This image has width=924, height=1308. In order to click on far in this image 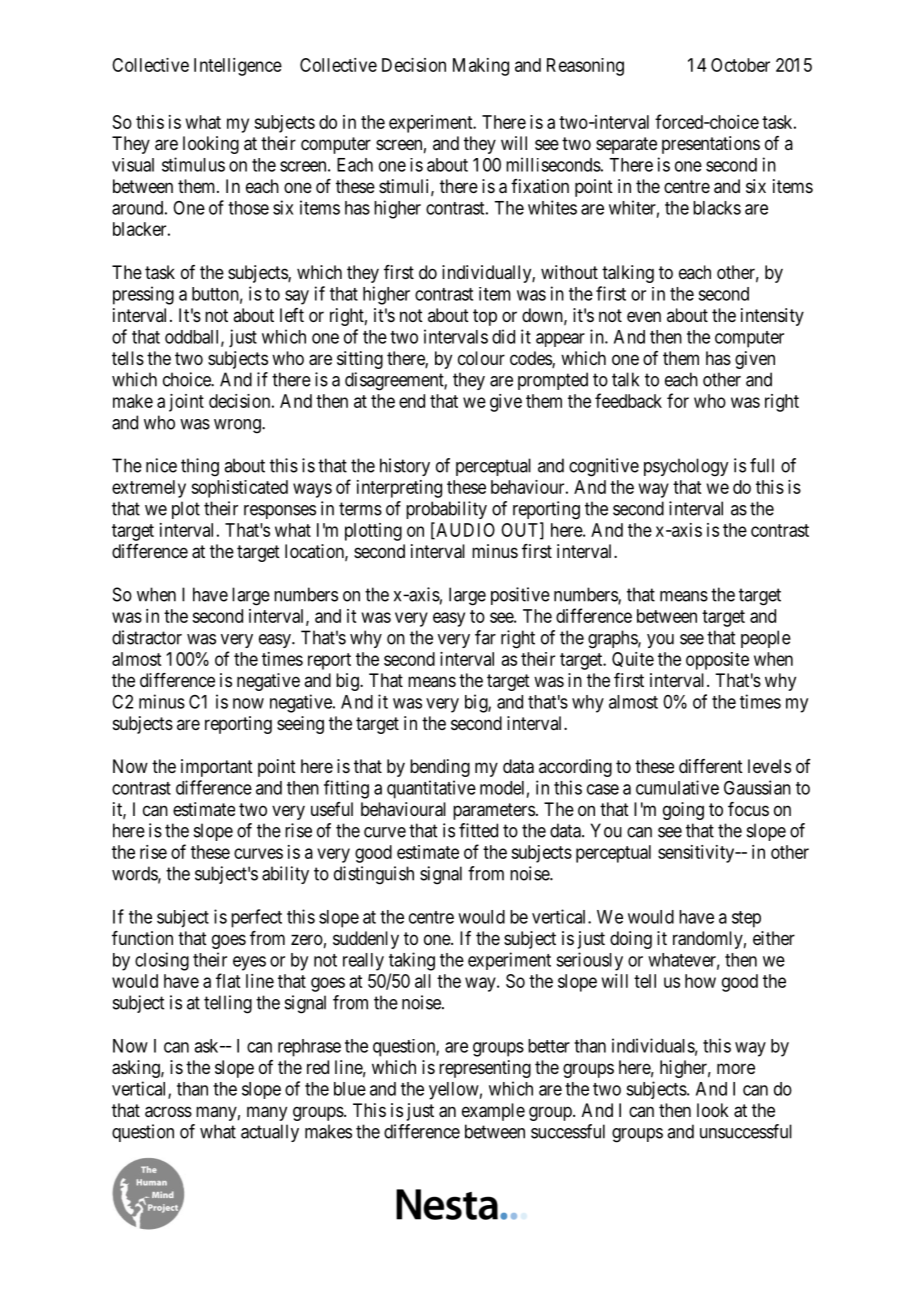, I will do `click(485, 637)`.
